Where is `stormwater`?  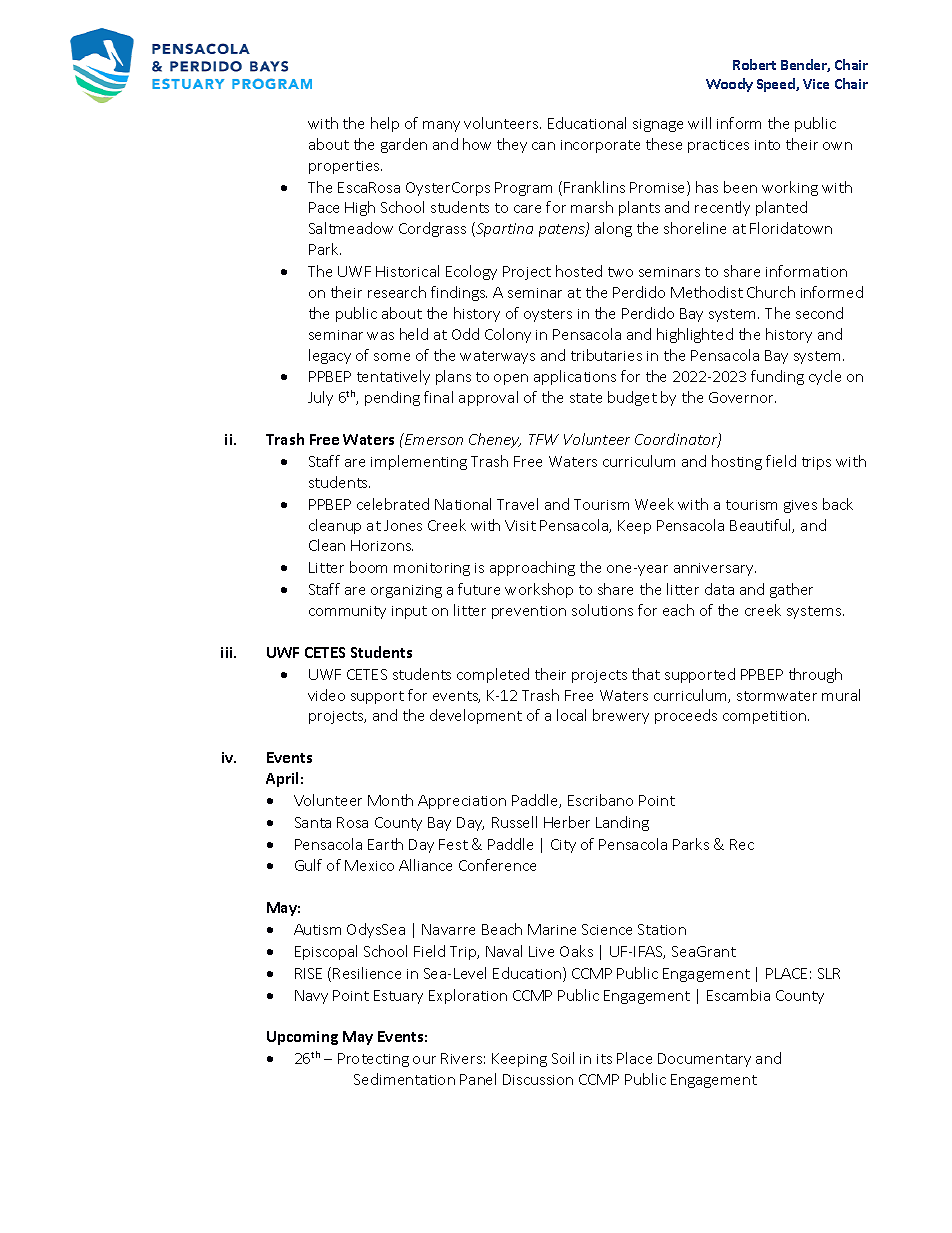
stormwater is located at coordinates (777, 696).
